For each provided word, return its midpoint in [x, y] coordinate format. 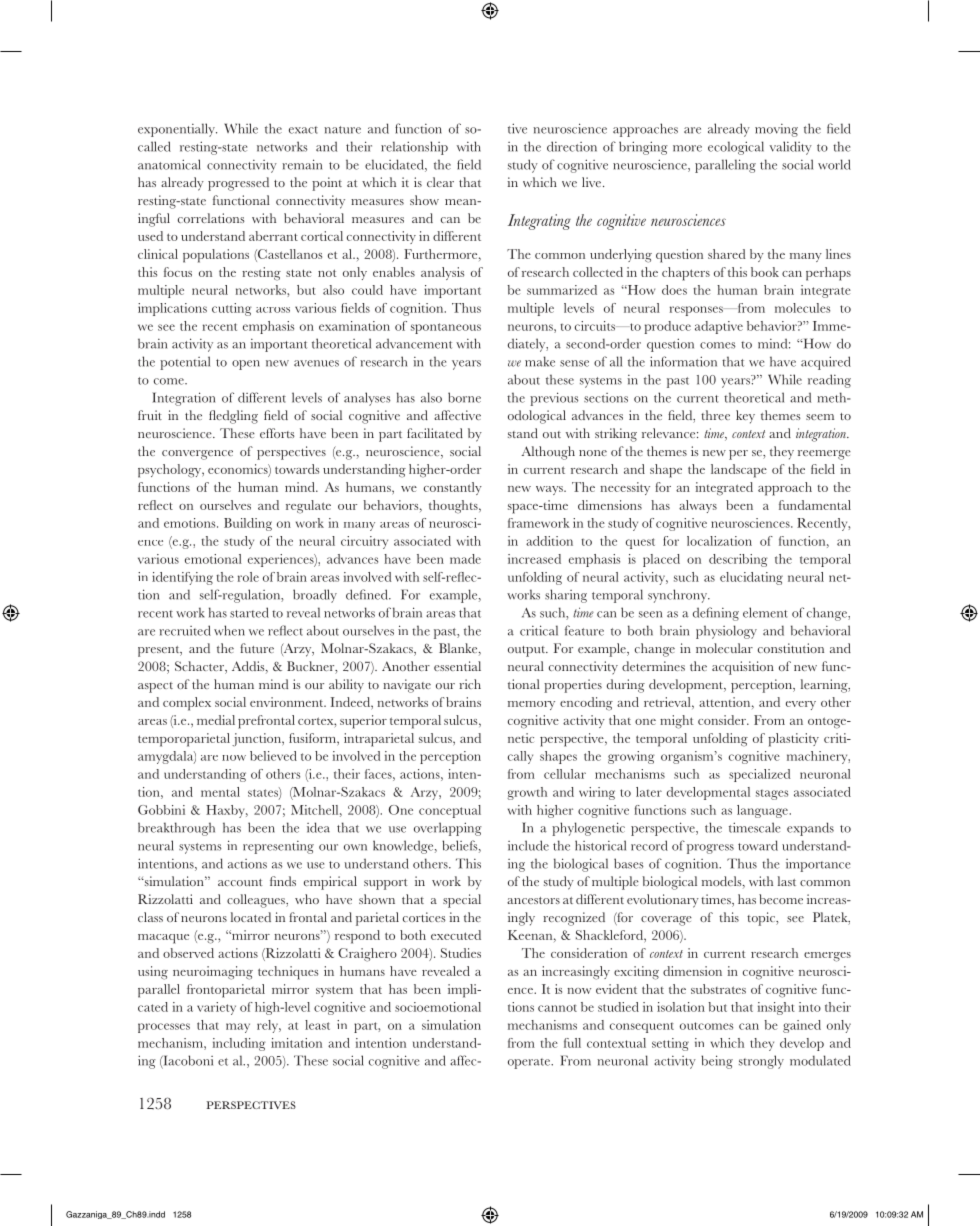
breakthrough [176, 829]
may [238, 1028]
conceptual [450, 811]
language [762, 811]
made [465, 559]
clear [440, 182]
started [249, 612]
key [745, 417]
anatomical [169, 164]
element [765, 612]
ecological [736, 148]
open [246, 365]
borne [464, 397]
